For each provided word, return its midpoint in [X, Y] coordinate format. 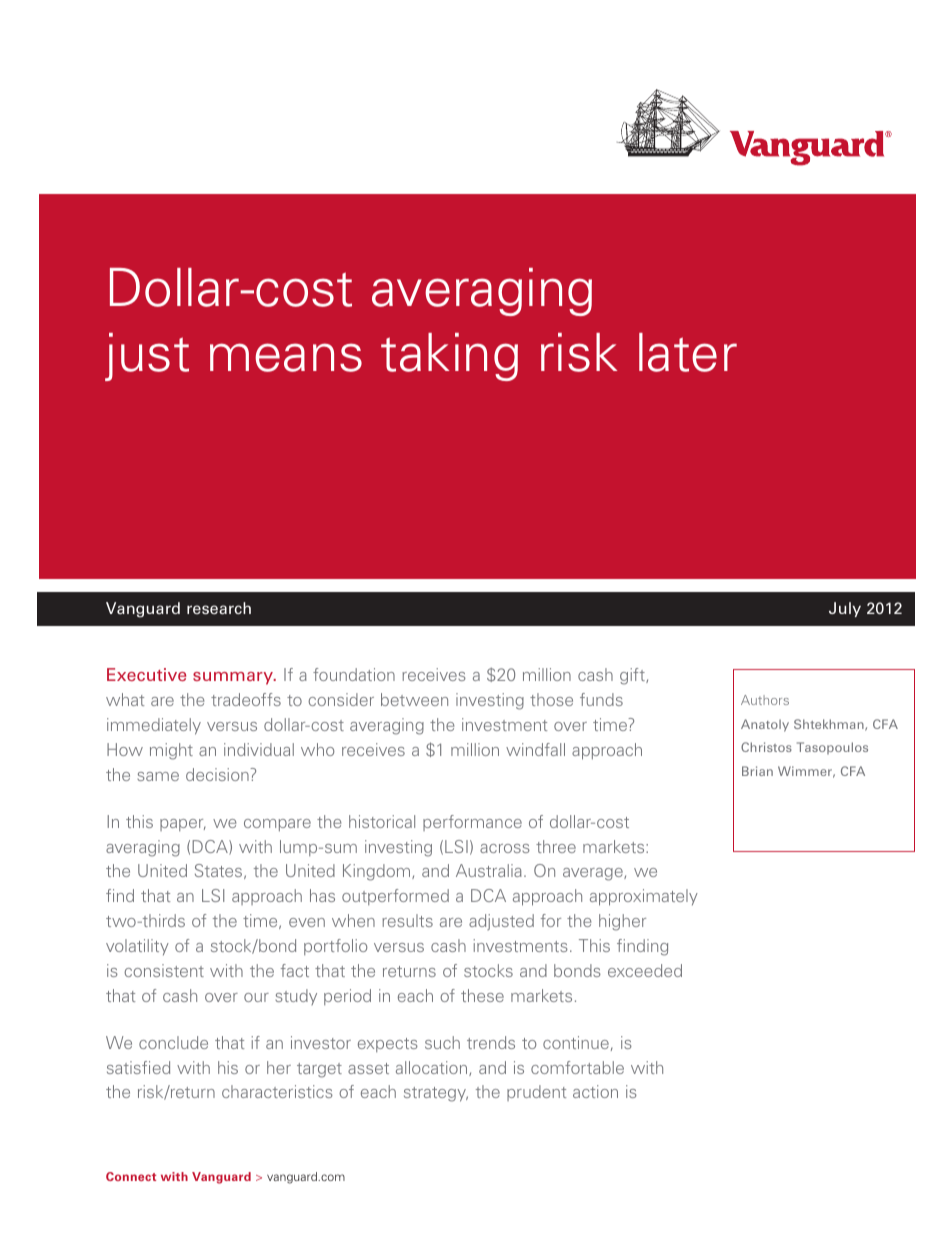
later [688, 352]
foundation [354, 674]
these [482, 995]
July [845, 609]
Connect [131, 1176]
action [595, 1091]
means [286, 357]
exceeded [645, 970]
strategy [436, 1094]
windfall [535, 749]
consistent [164, 970]
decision [218, 774]
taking [449, 357]
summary [234, 678]
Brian [757, 771]
